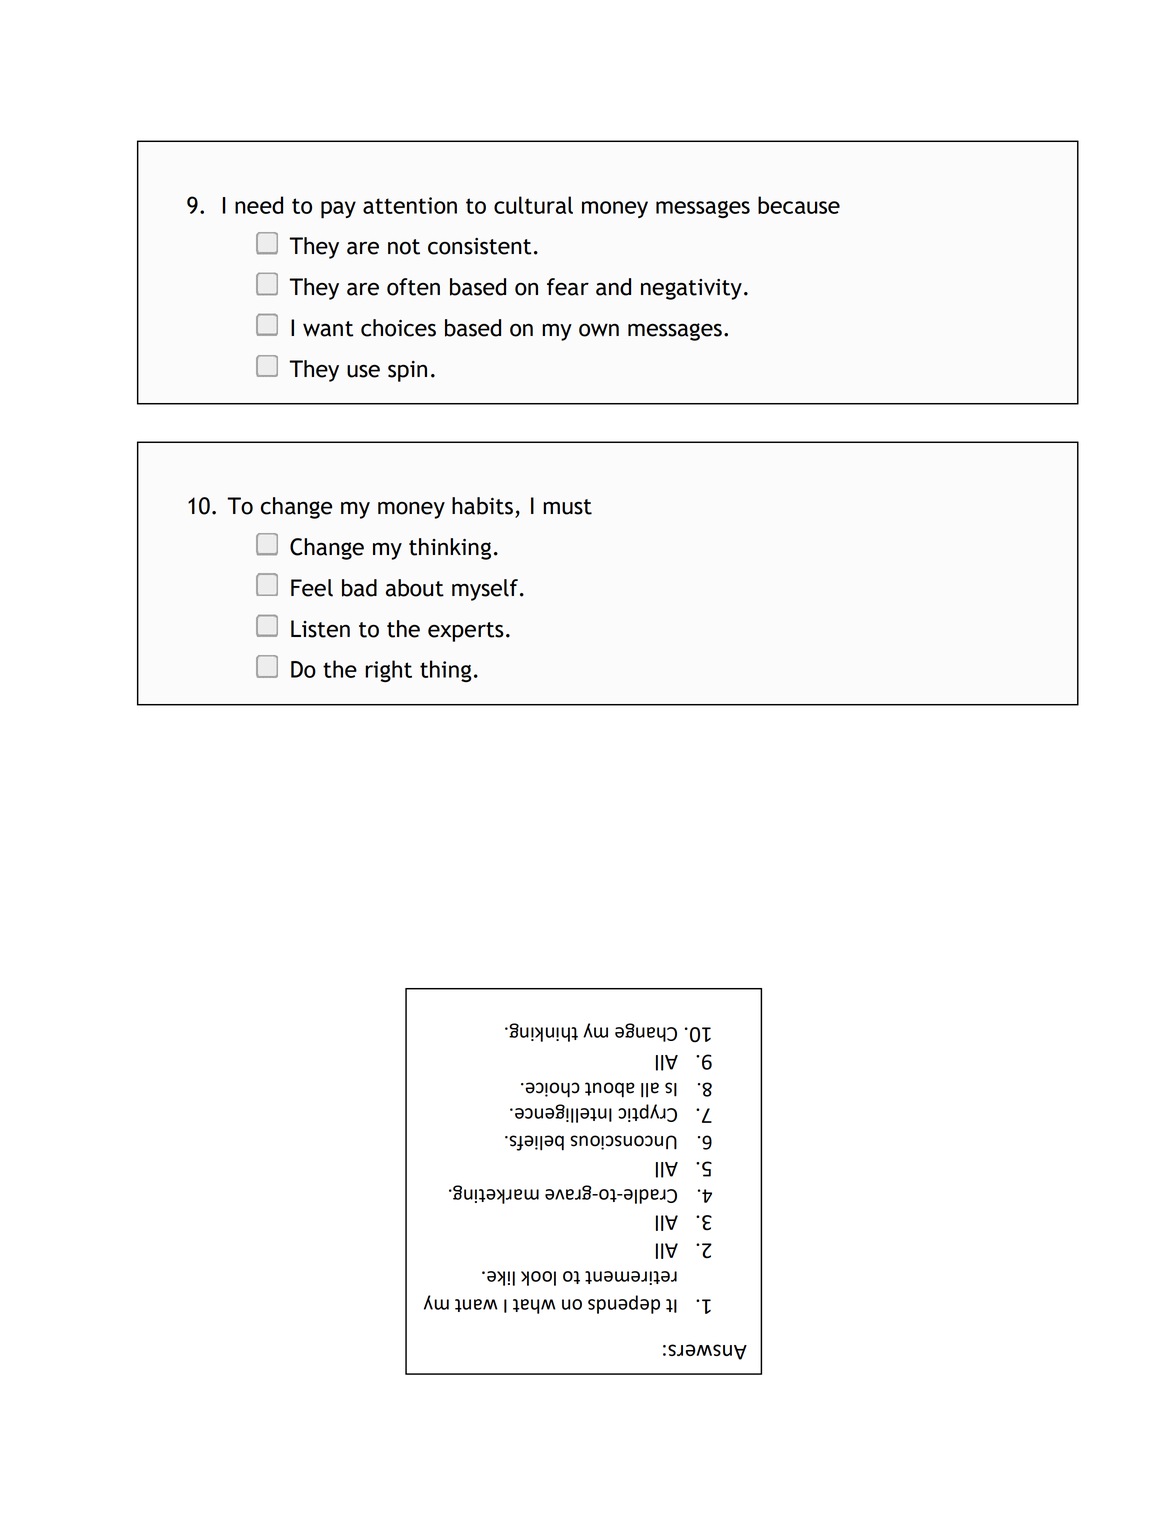 This document has height=1514, width=1170. Describe the element at coordinates (799, 205) in the document. I see `because` at that location.
